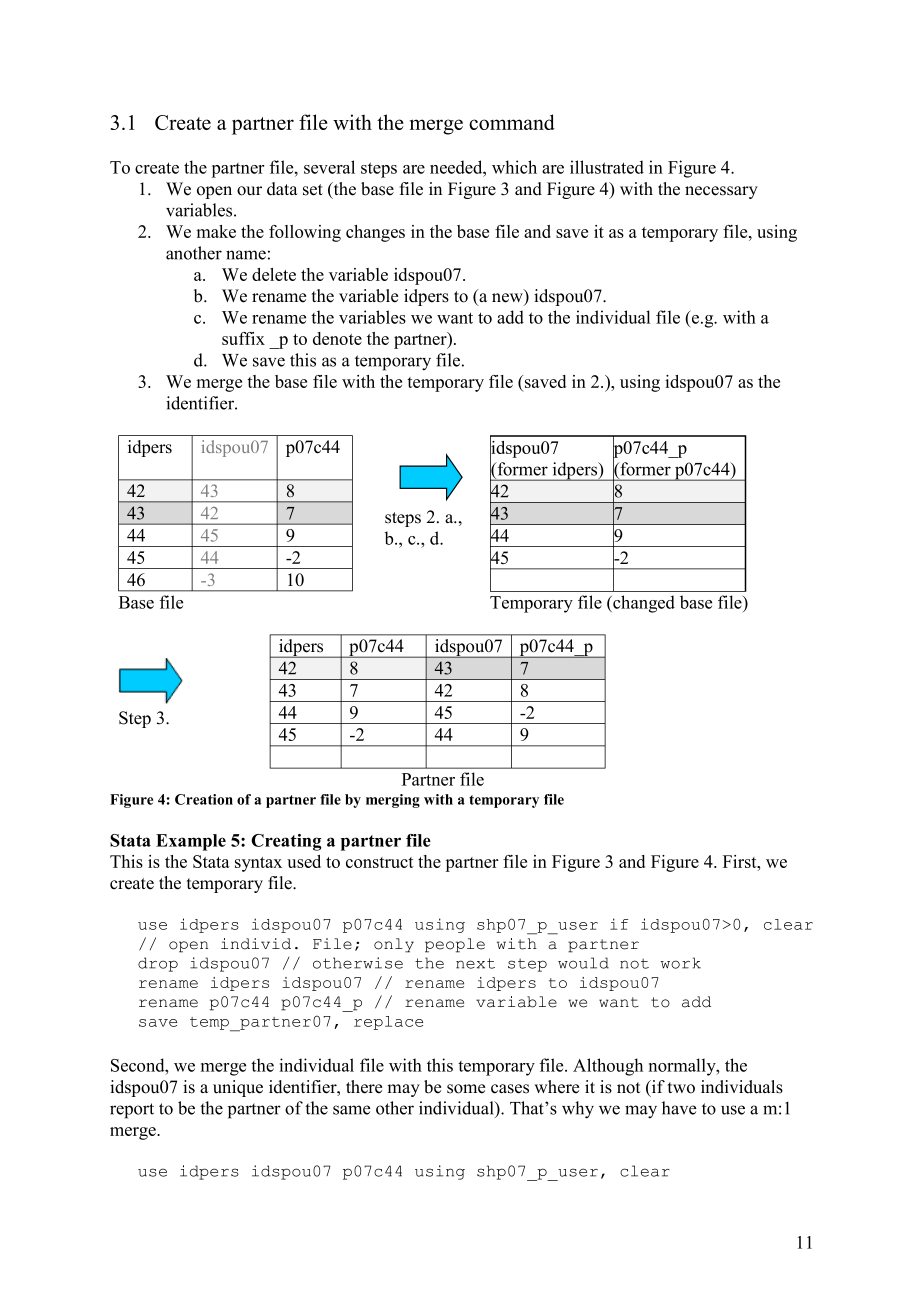  I want to click on our, so click(249, 191).
